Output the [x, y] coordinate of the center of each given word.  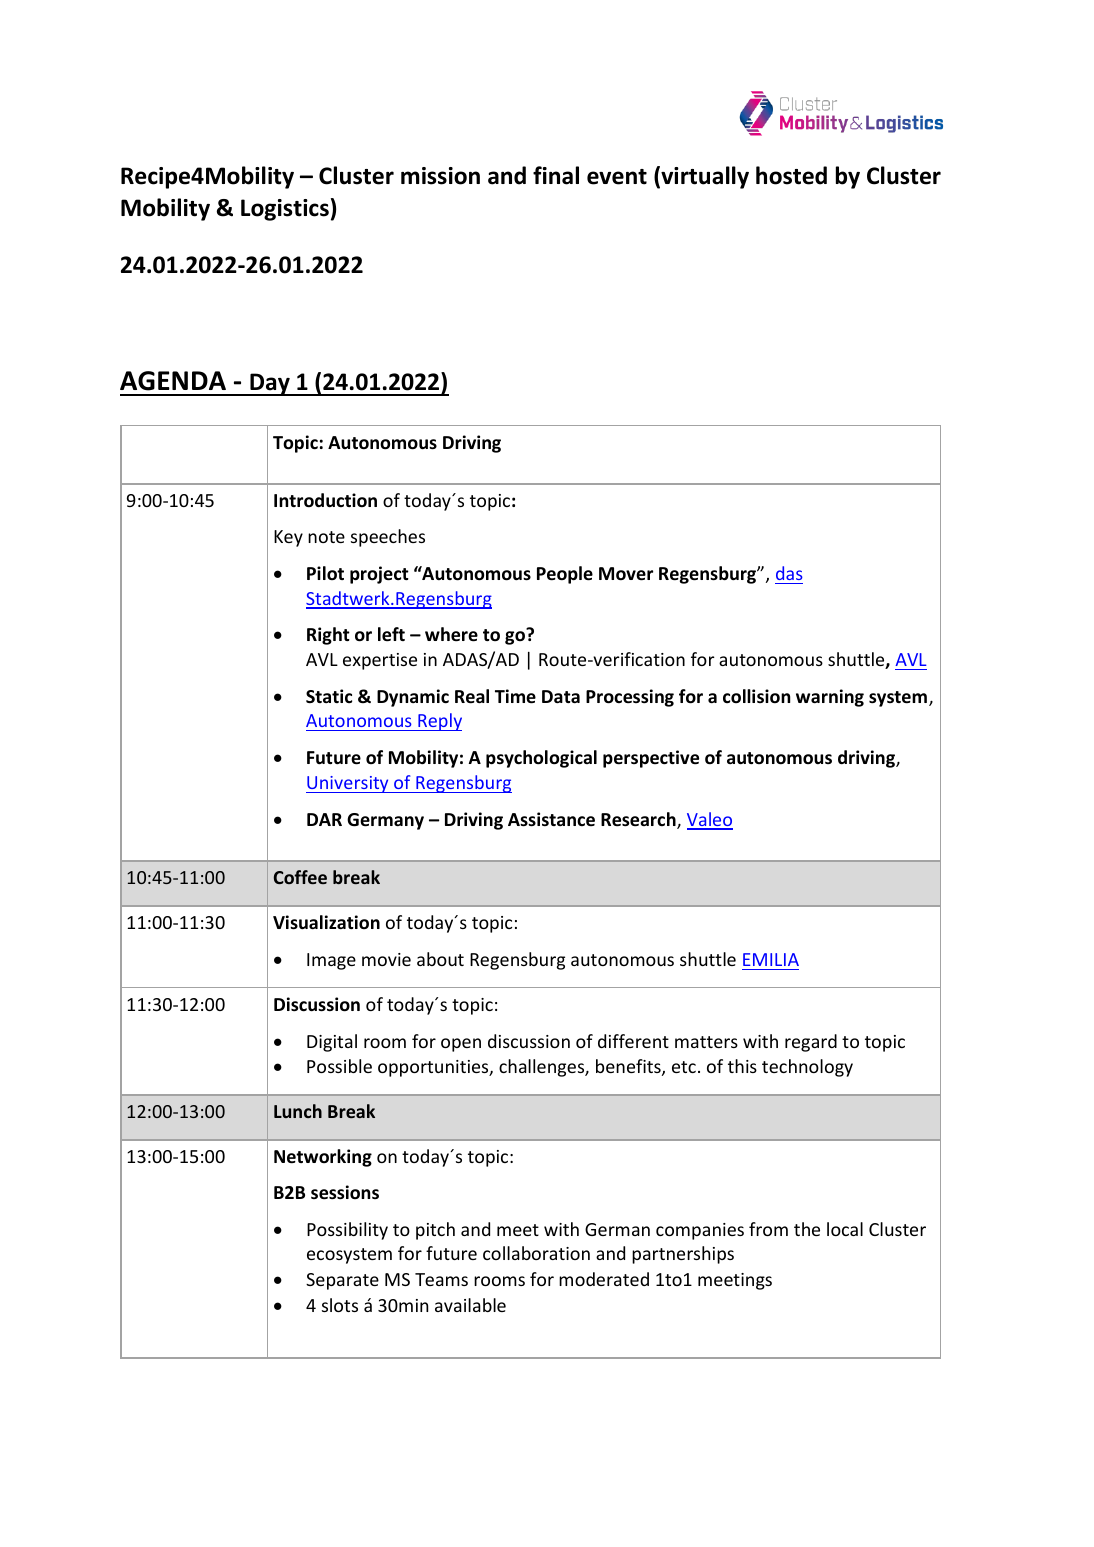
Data [561, 697]
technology [807, 1068]
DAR [324, 819]
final [556, 175]
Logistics [285, 210]
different [633, 1041]
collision [756, 696]
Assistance [551, 819]
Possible [339, 1066]
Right [328, 636]
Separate [342, 1281]
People [565, 575]
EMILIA [771, 959]
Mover [626, 574]
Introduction [325, 500]
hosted [791, 175]
